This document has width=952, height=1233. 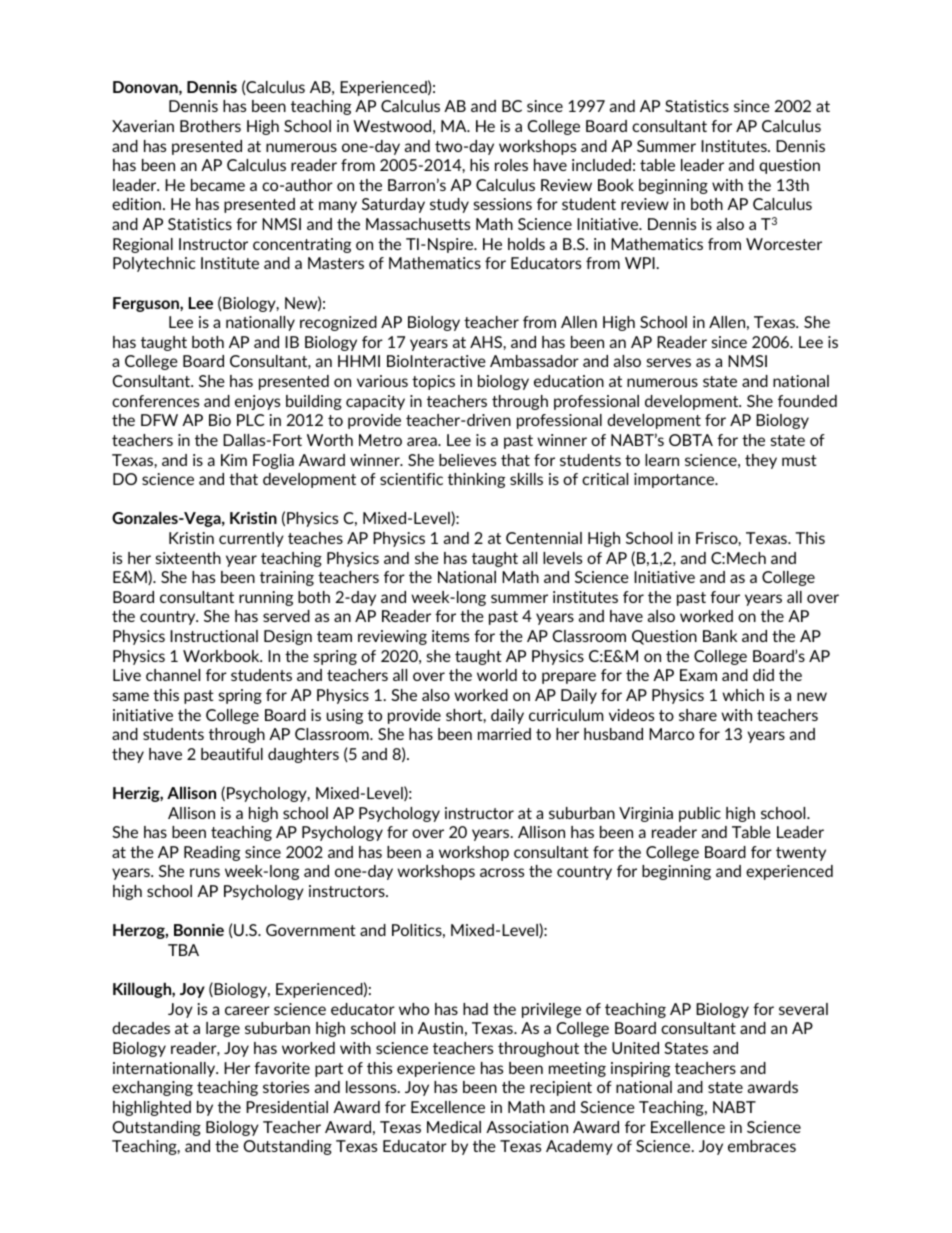 I want to click on twenty, so click(x=801, y=854).
